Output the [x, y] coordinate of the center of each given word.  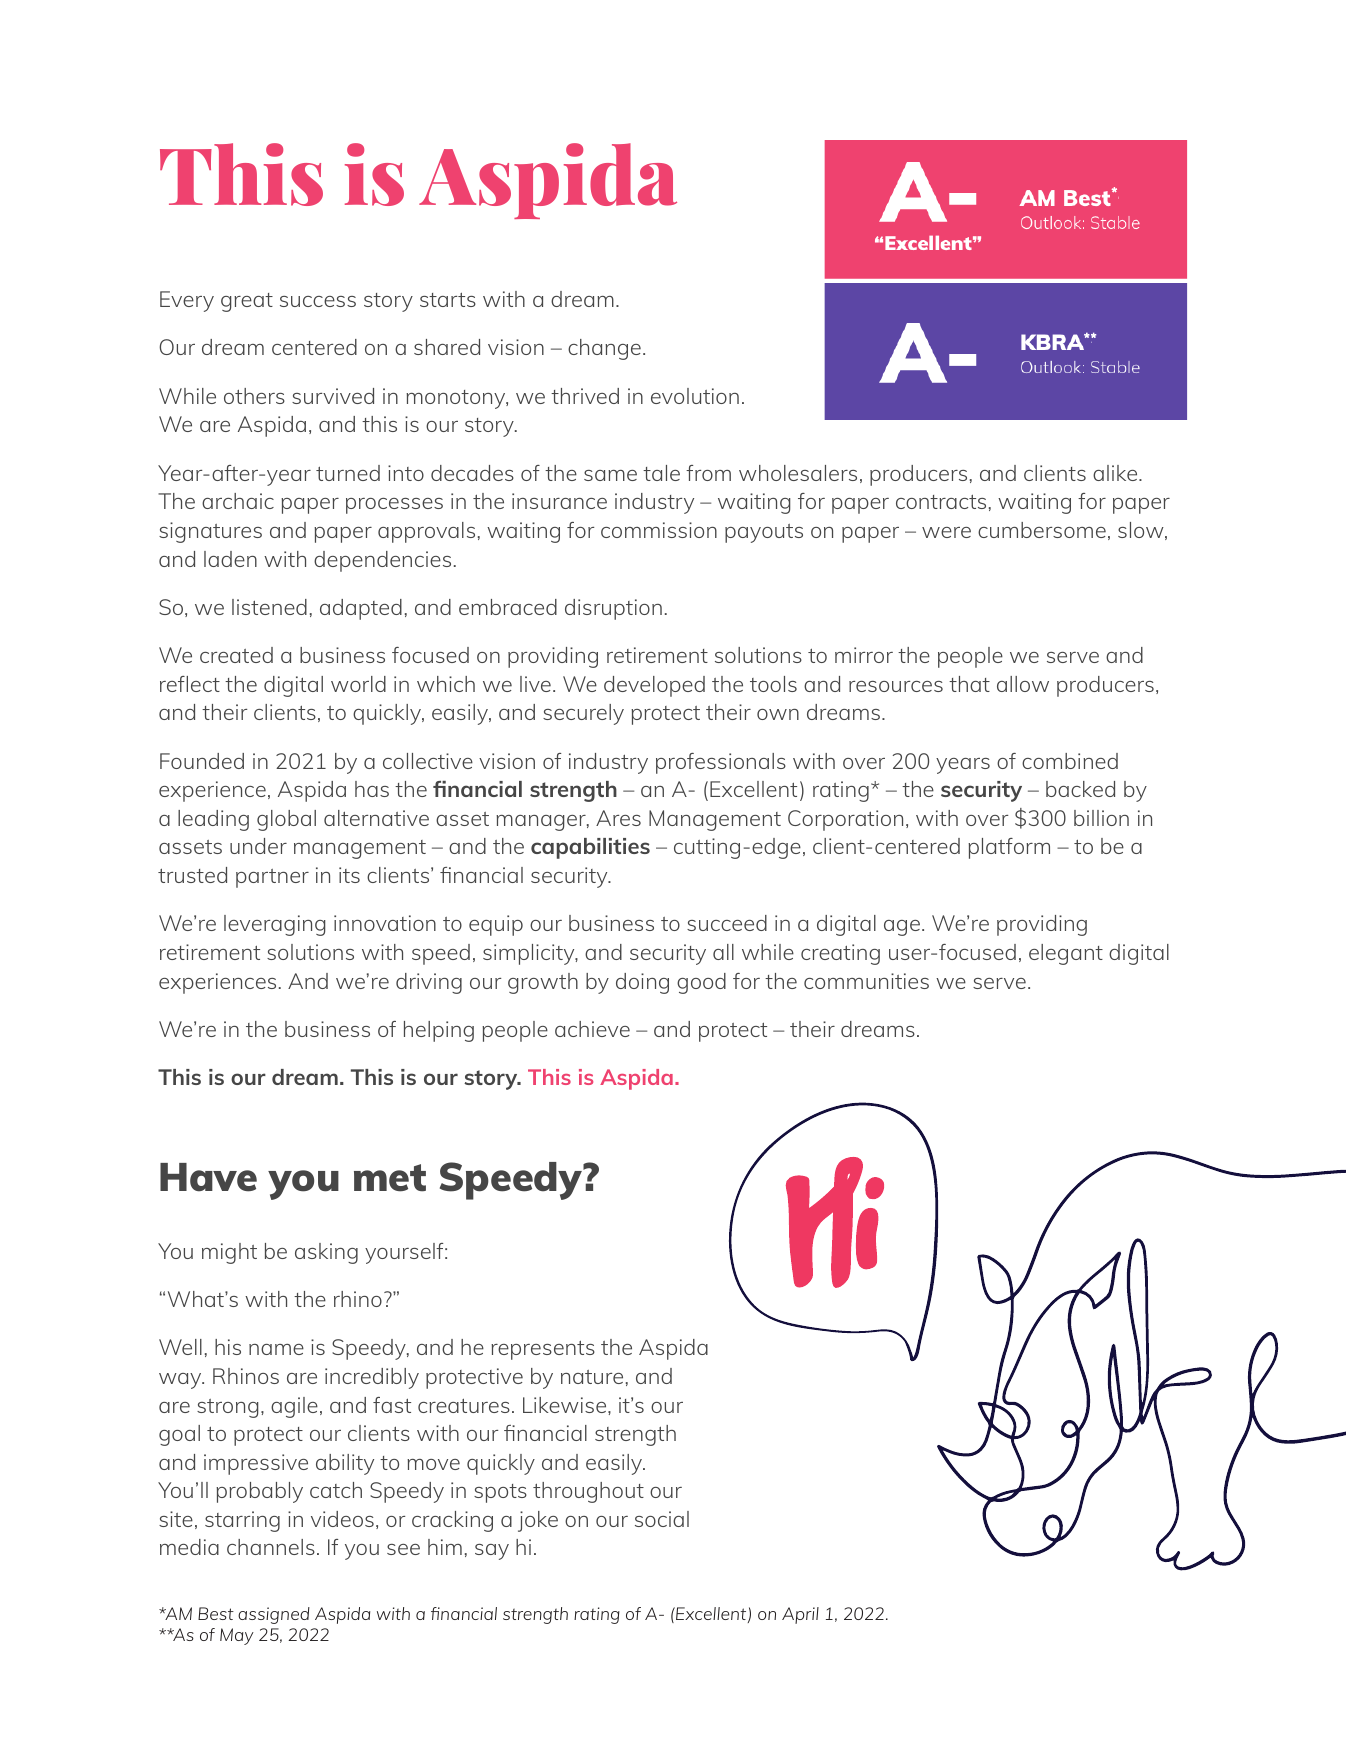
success [318, 301]
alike [1116, 473]
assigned [274, 1615]
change [604, 349]
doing [642, 983]
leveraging [275, 925]
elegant [1066, 954]
